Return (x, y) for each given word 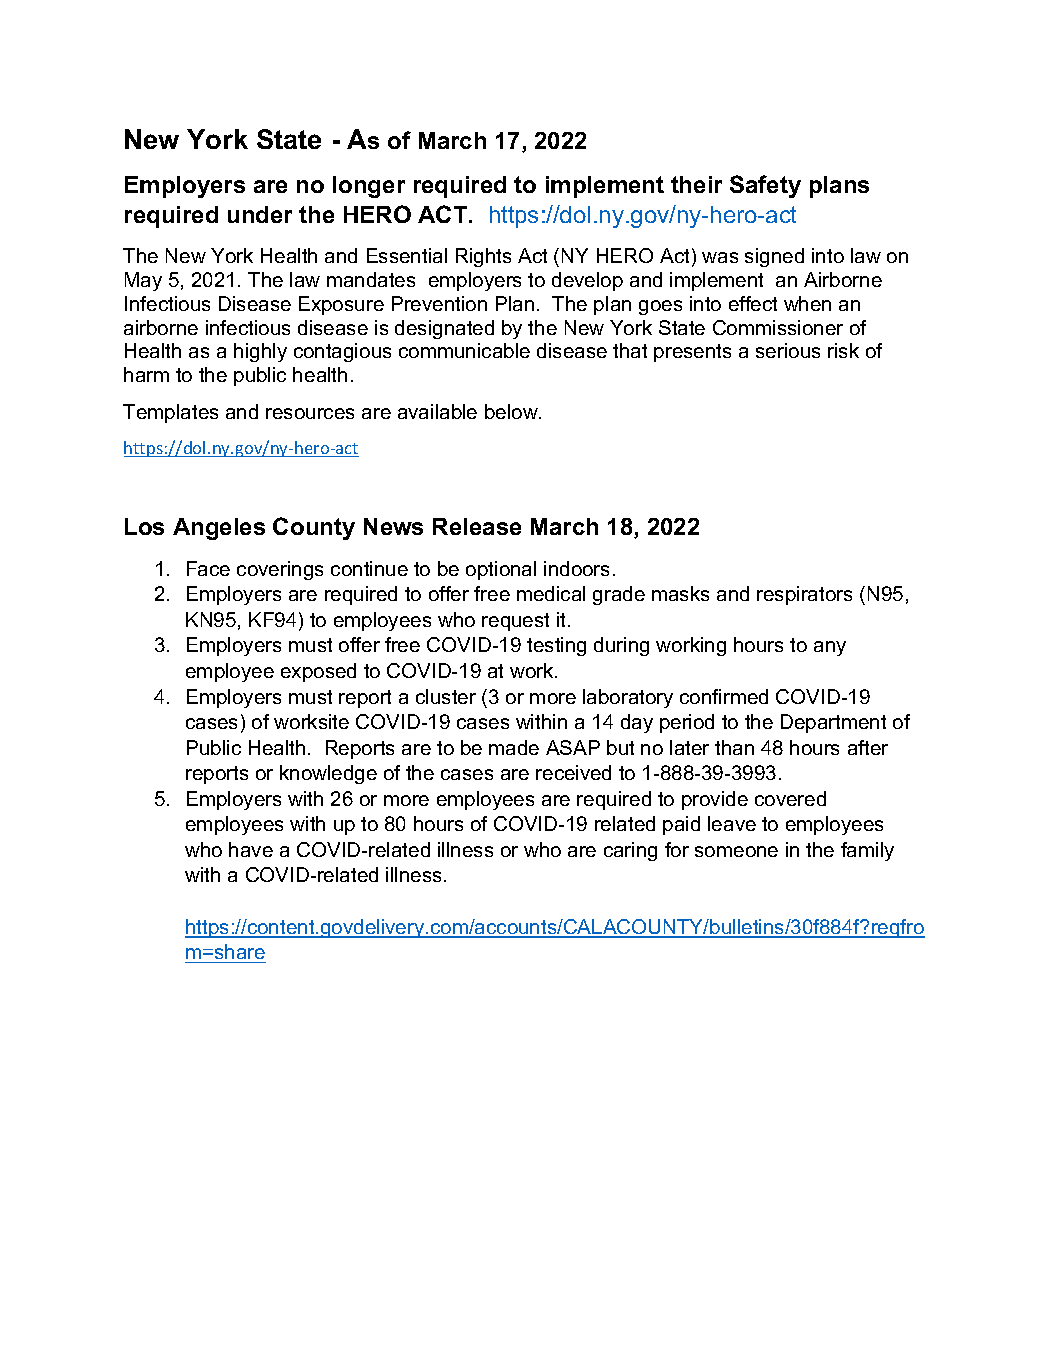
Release (477, 526)
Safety (765, 186)
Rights (483, 257)
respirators (804, 595)
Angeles (219, 529)
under (260, 214)
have (251, 849)
